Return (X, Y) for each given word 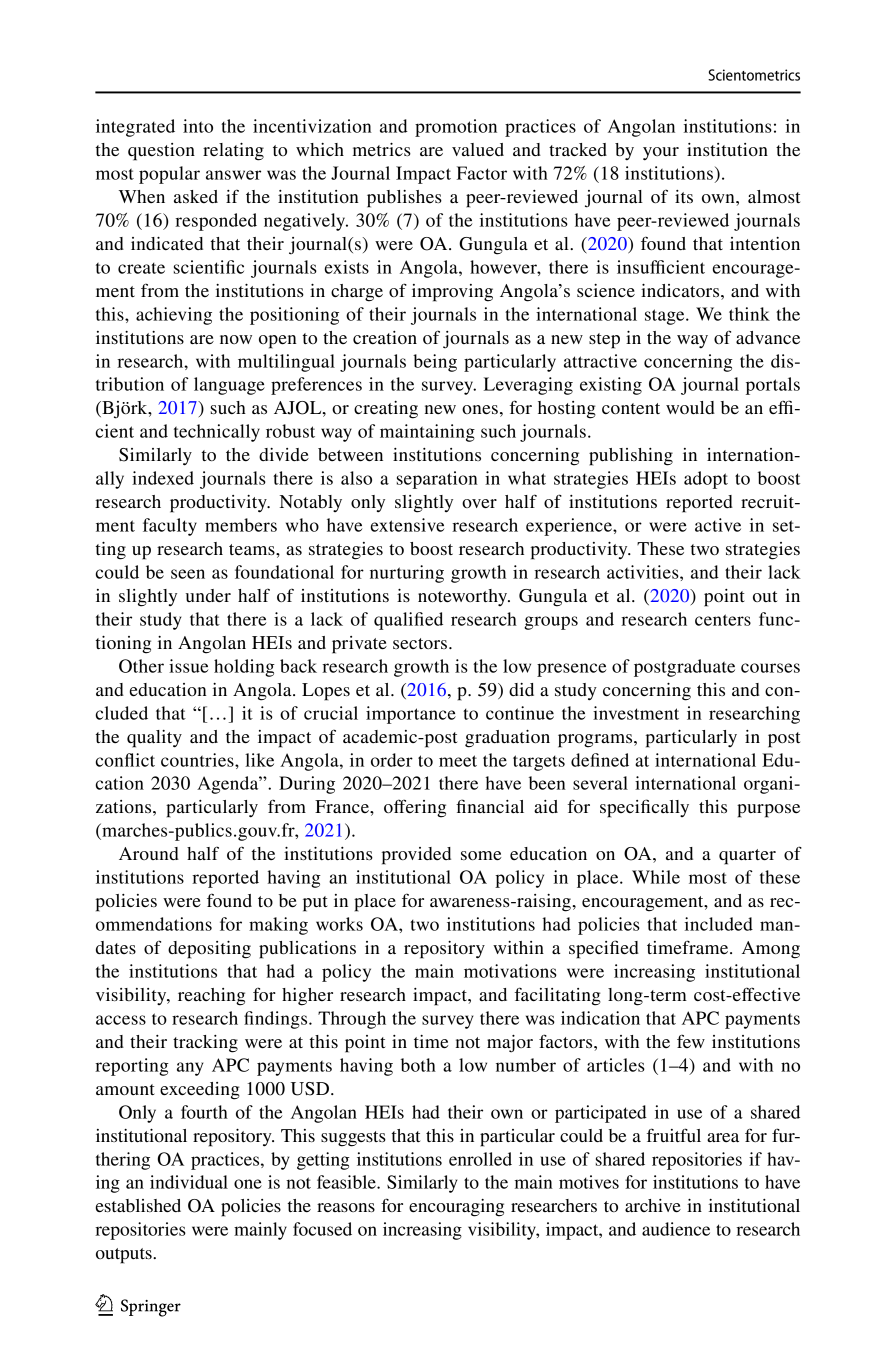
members (241, 525)
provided (416, 856)
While (656, 877)
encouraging (456, 1208)
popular (169, 175)
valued (478, 149)
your (661, 154)
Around (149, 853)
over (479, 503)
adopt (706, 480)
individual (189, 1182)
